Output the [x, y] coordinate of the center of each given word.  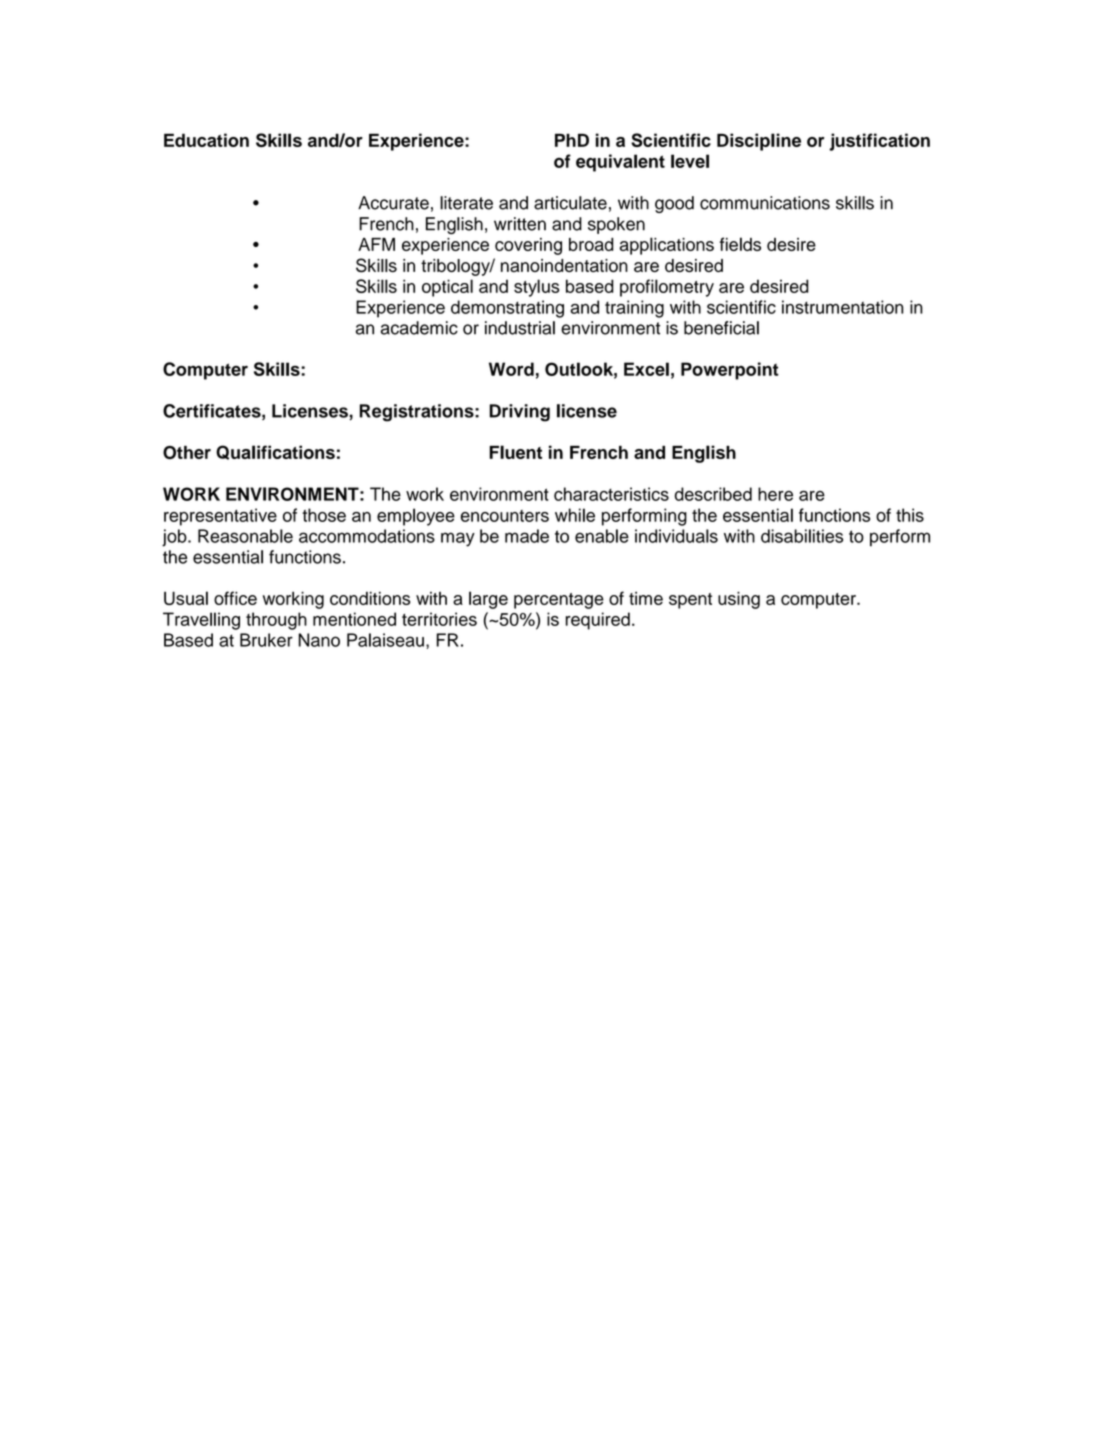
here [775, 494]
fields [740, 244]
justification [879, 142]
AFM [376, 244]
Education [206, 140]
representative [220, 517]
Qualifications [275, 452]
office [235, 598]
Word [511, 369]
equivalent [620, 163]
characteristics [611, 494]
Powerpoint [730, 371]
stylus [536, 288]
